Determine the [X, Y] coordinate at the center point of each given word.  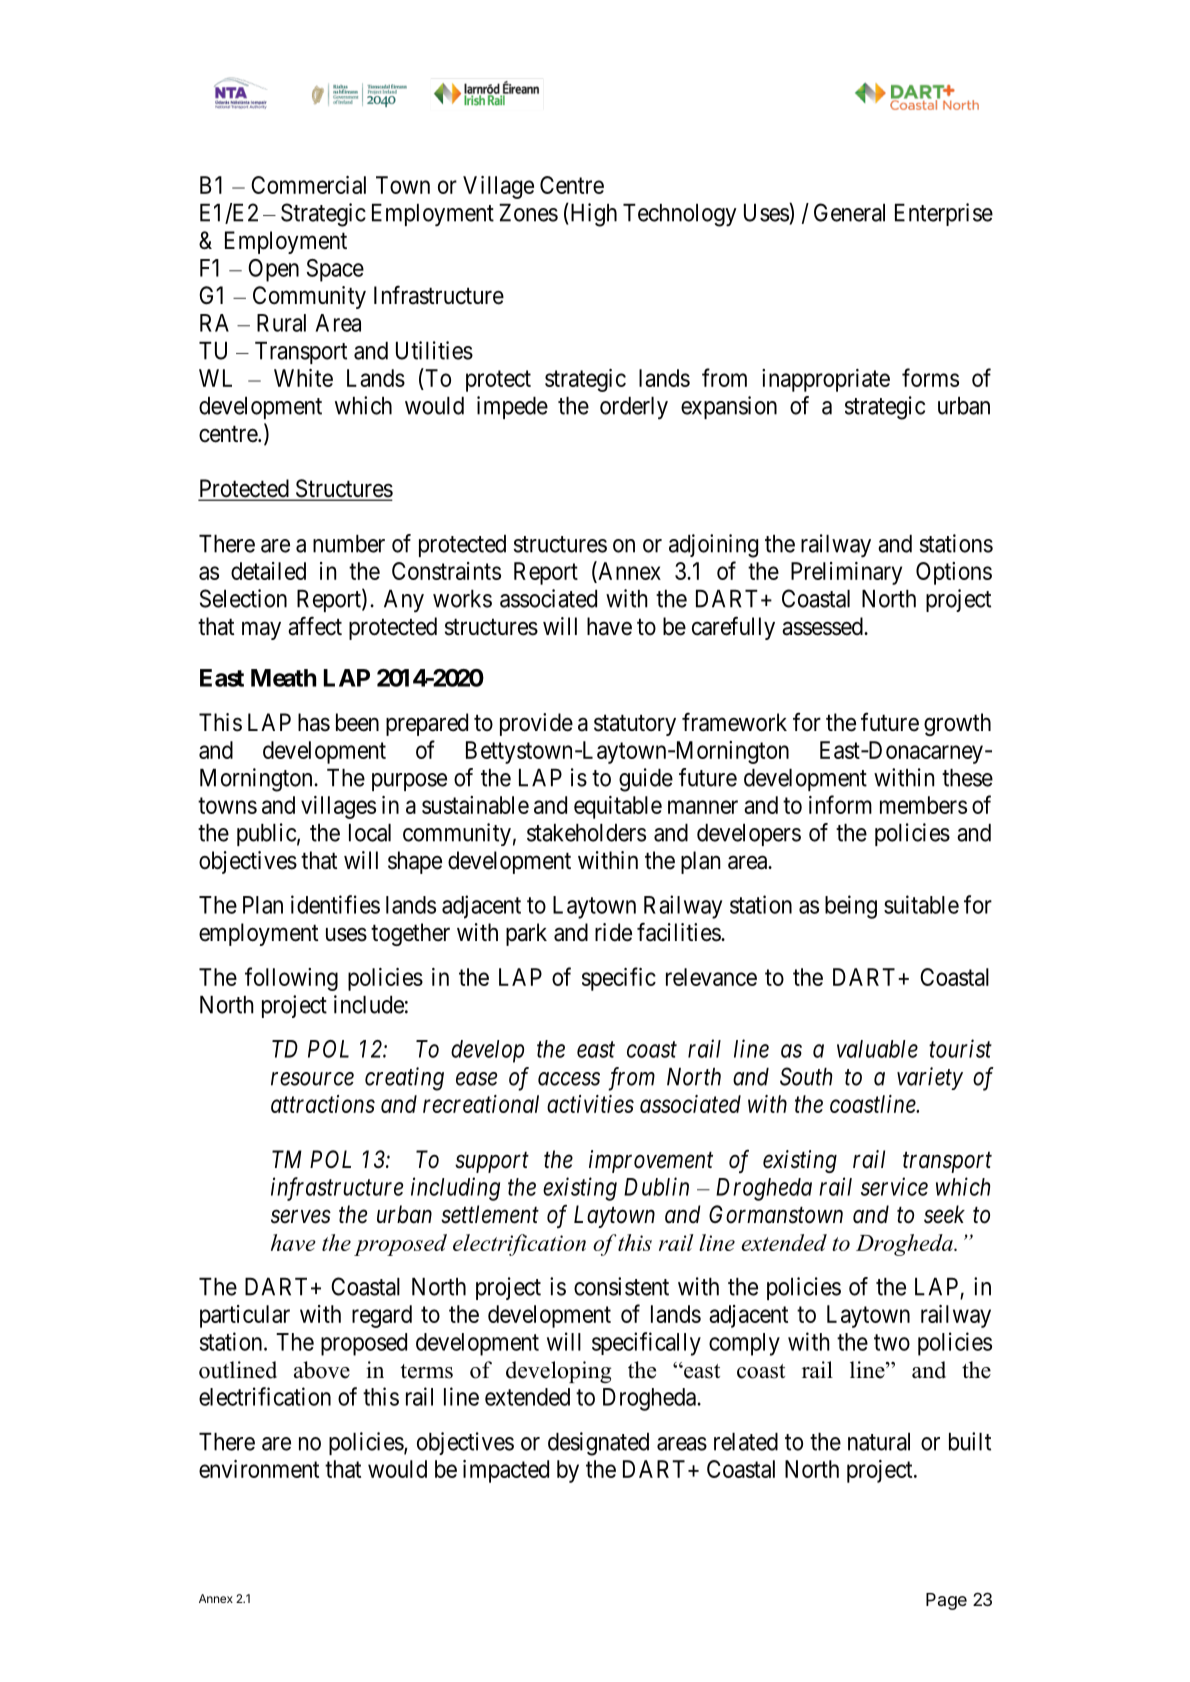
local [370, 833]
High [592, 215]
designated [598, 1444]
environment [259, 1469]
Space [335, 270]
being [851, 907]
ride [613, 932]
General [849, 212]
